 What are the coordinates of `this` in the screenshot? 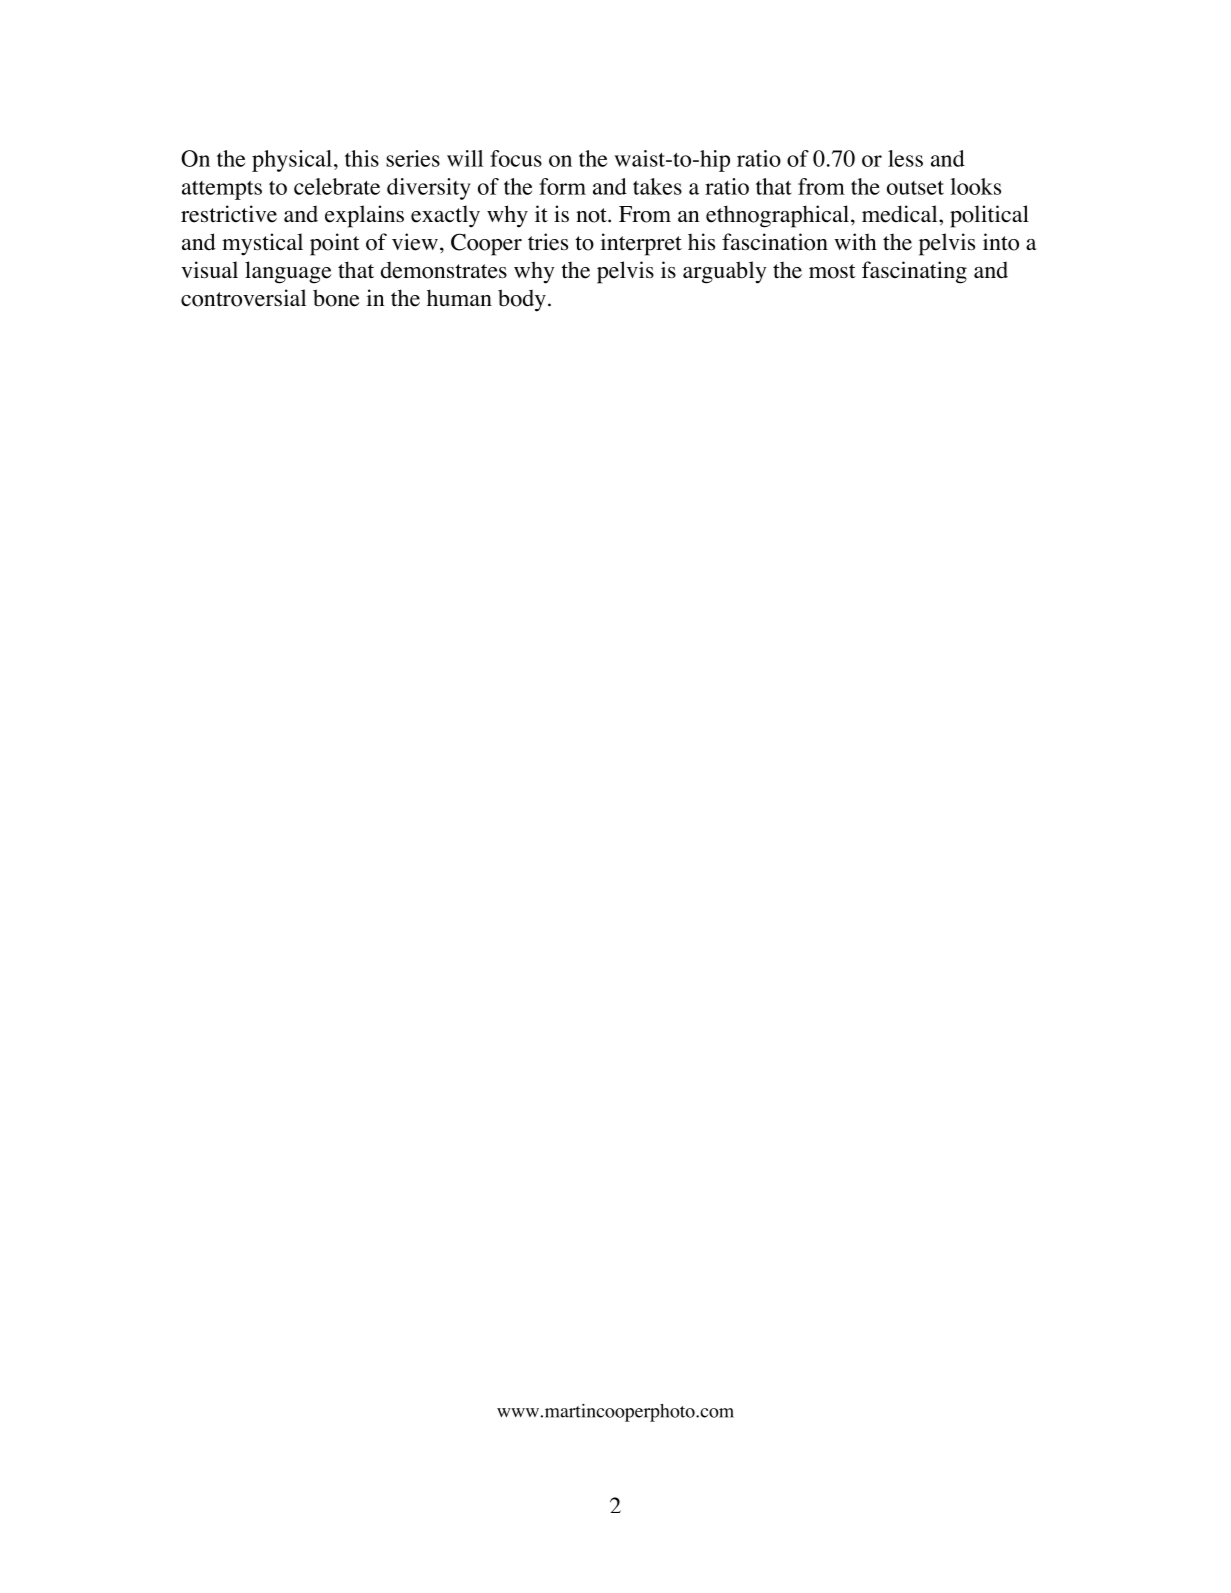 It's located at (362, 158).
